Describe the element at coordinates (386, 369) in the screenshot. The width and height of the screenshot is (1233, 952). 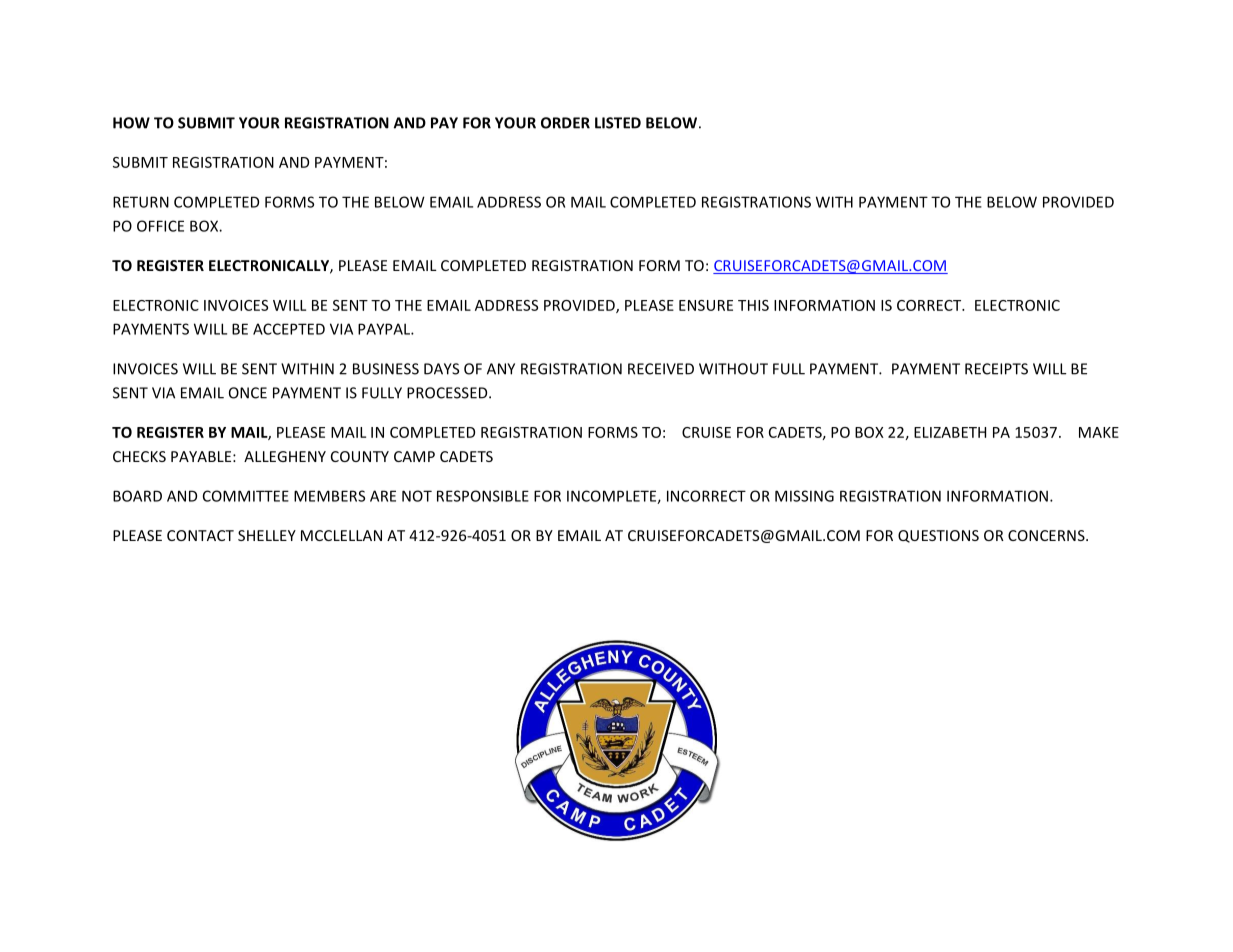
I see `BUSINESS` at that location.
